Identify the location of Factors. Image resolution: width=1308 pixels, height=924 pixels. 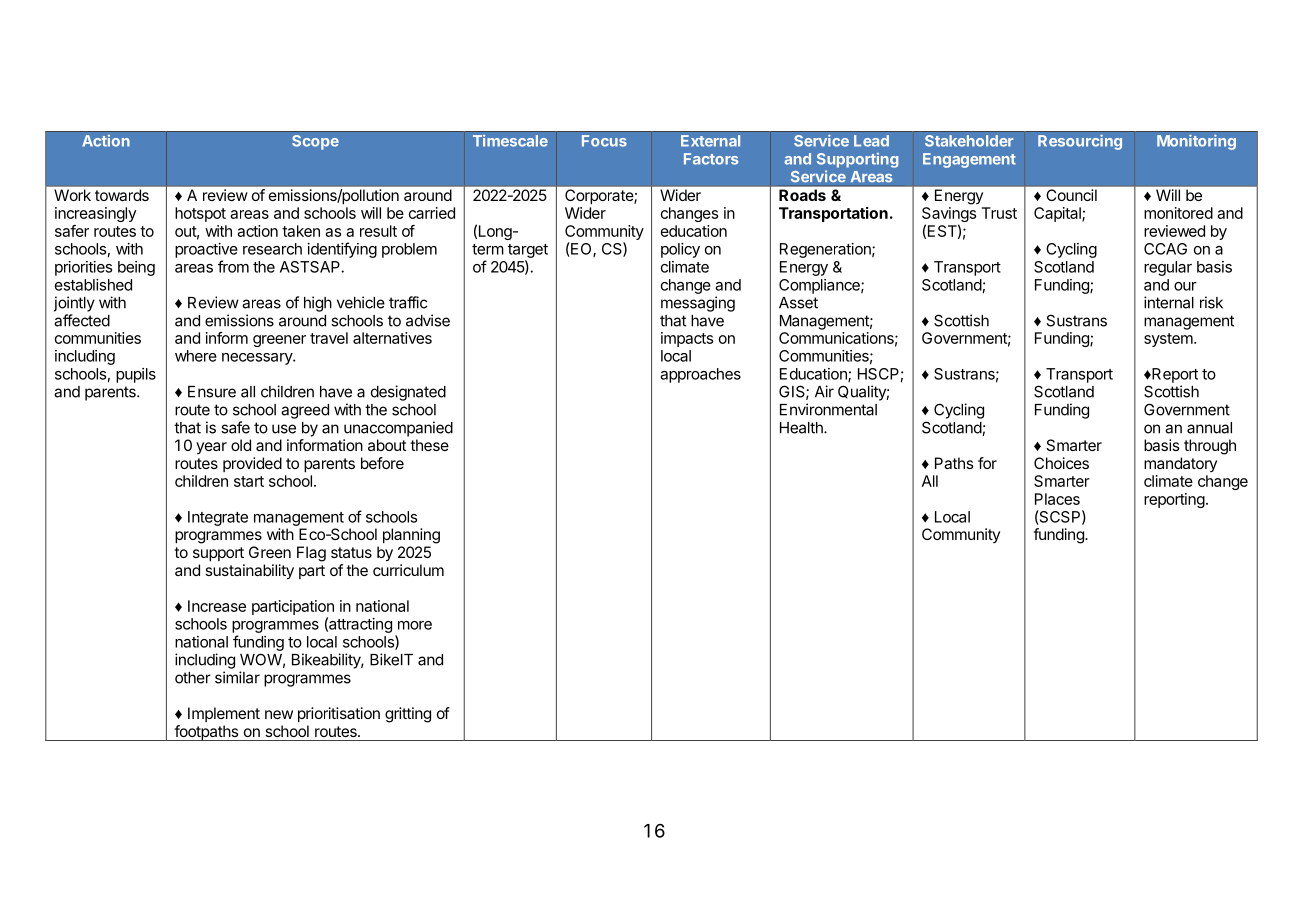
(711, 159).
